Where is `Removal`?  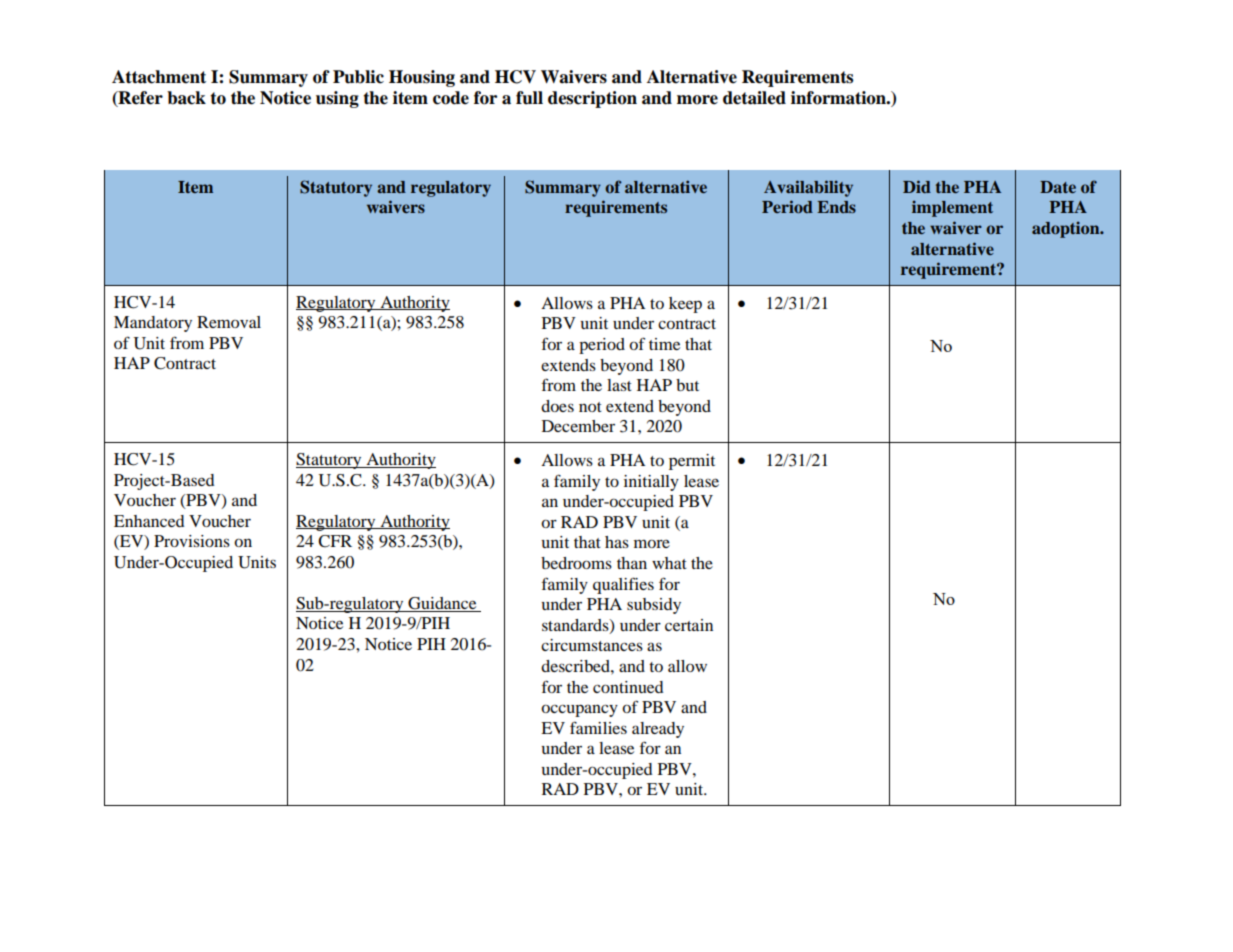 Removal is located at coordinates (229, 322).
